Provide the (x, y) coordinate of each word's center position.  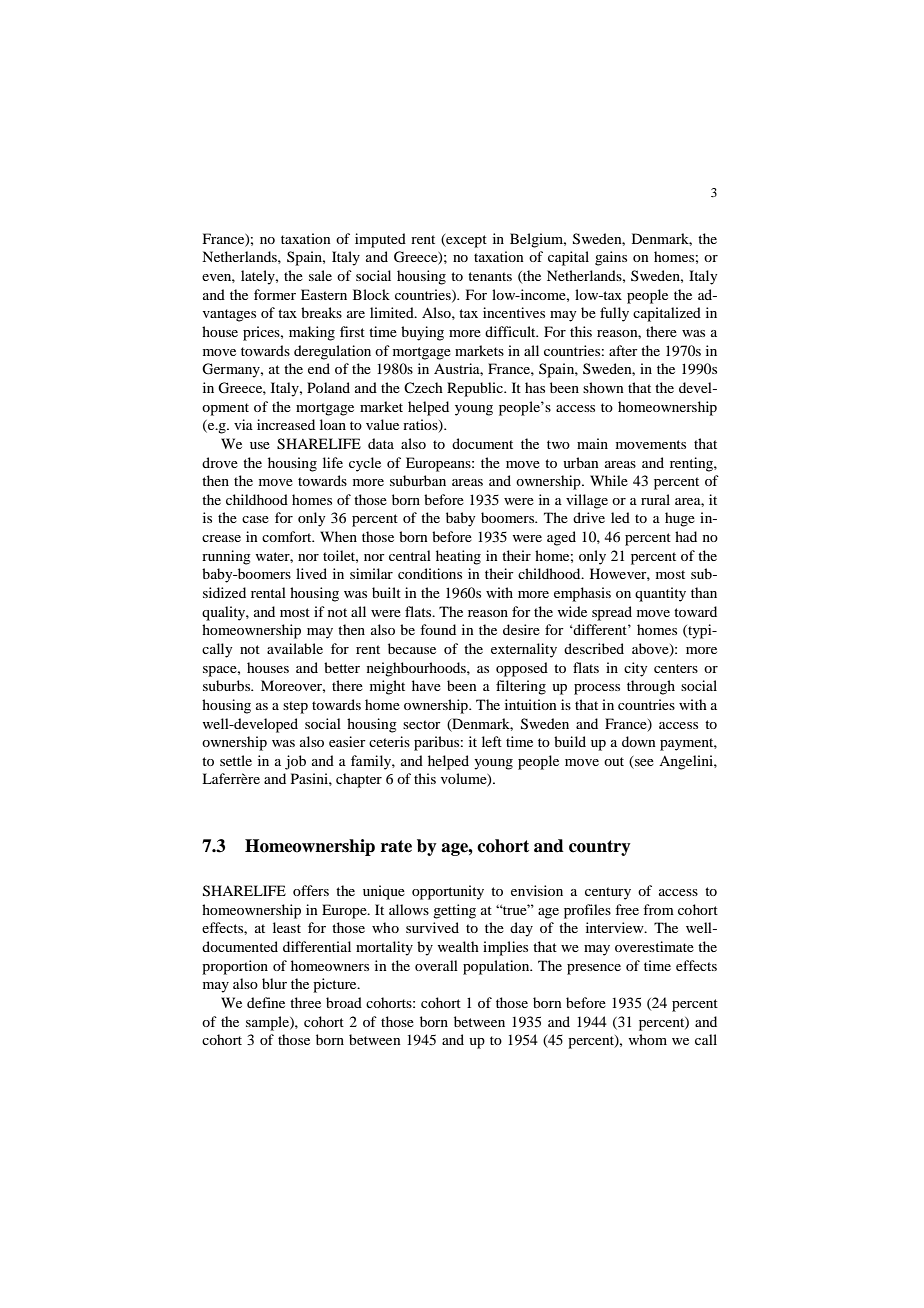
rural (655, 499)
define (266, 1002)
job (295, 762)
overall (436, 965)
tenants (490, 276)
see (644, 762)
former (275, 294)
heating (458, 557)
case (255, 519)
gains (611, 258)
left (492, 741)
